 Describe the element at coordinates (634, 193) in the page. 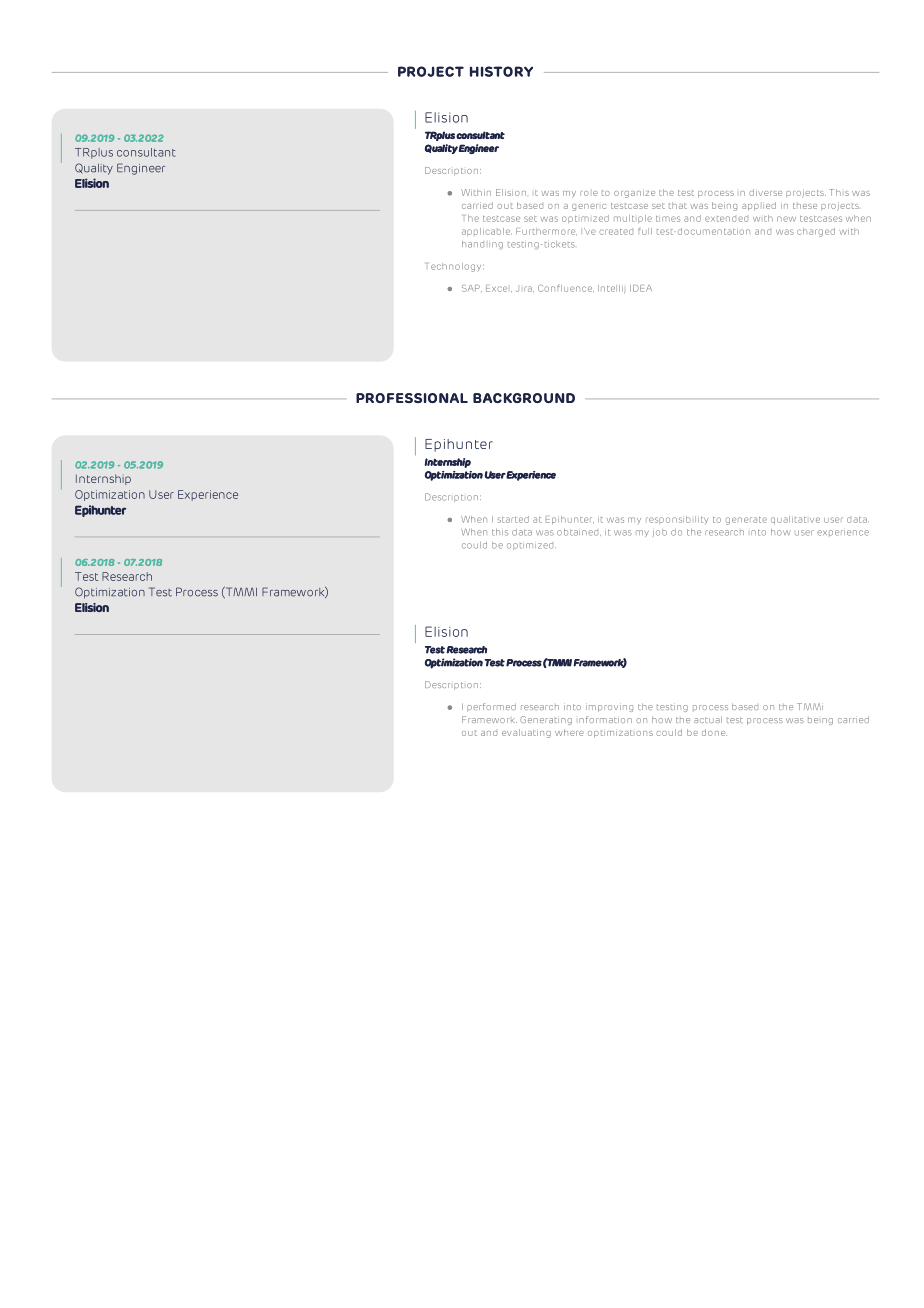

I see `organize` at that location.
